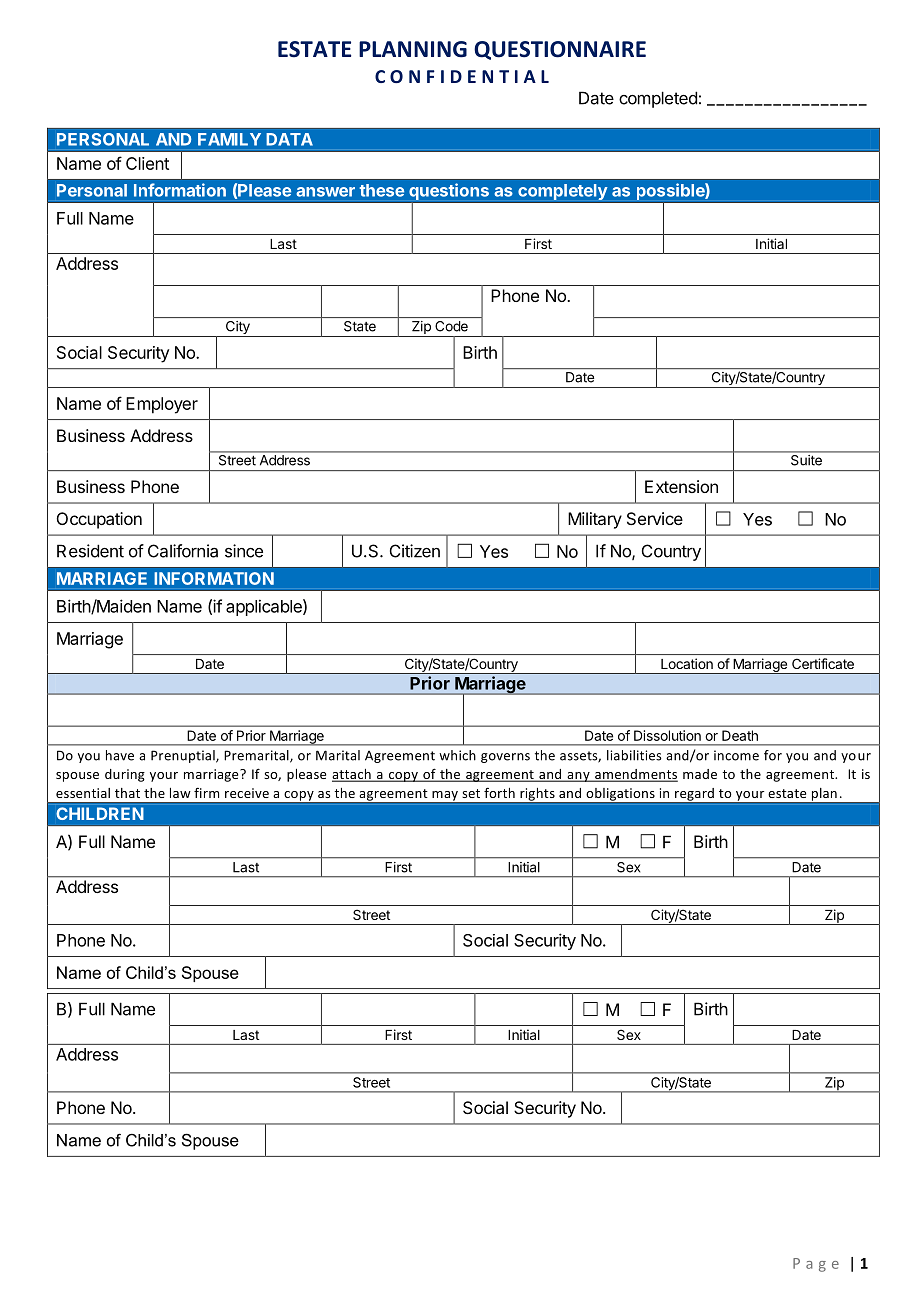  What do you see at coordinates (229, 139) in the document?
I see `FAMILY` at bounding box center [229, 139].
